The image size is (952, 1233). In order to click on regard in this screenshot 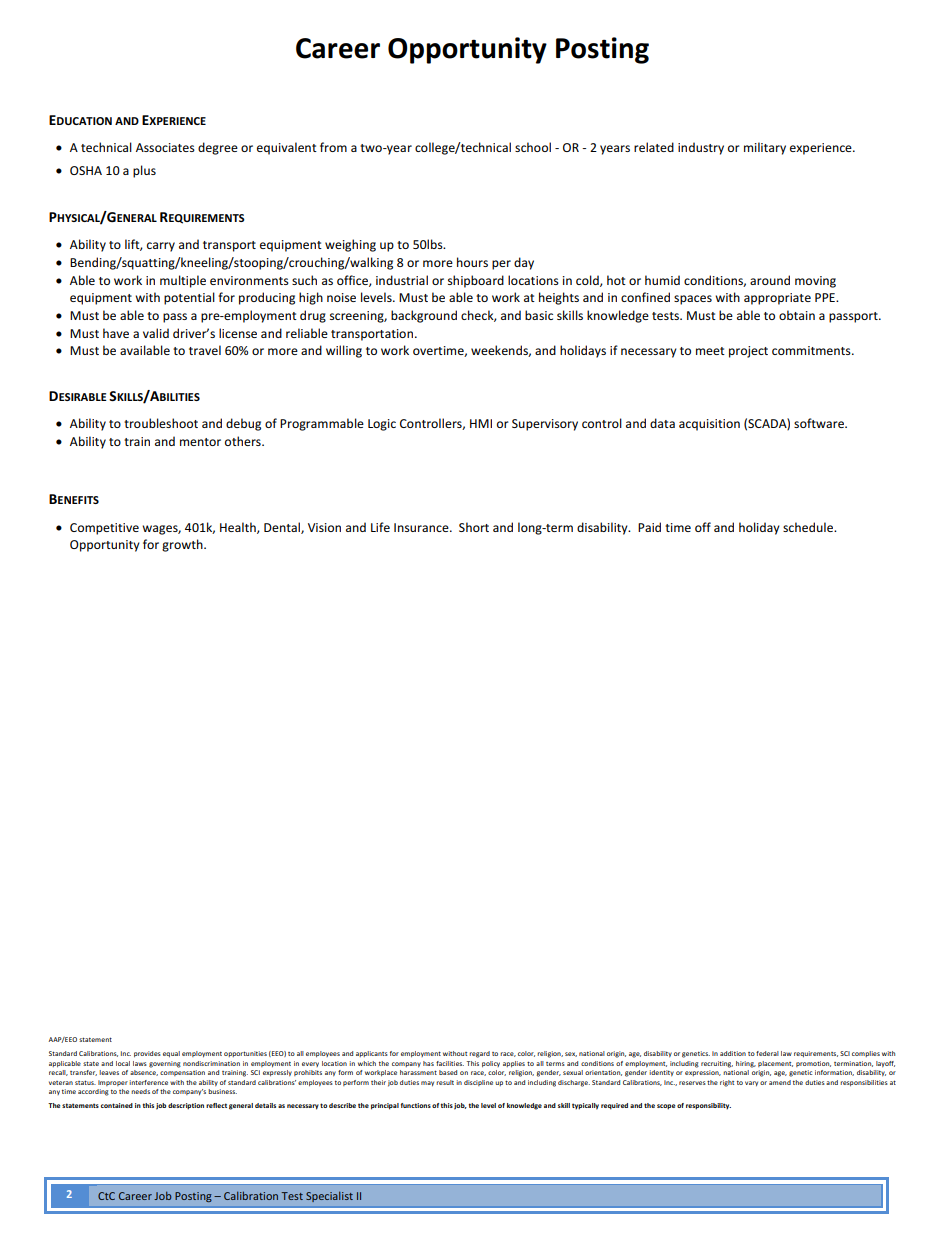, I will do `click(479, 1054)`.
